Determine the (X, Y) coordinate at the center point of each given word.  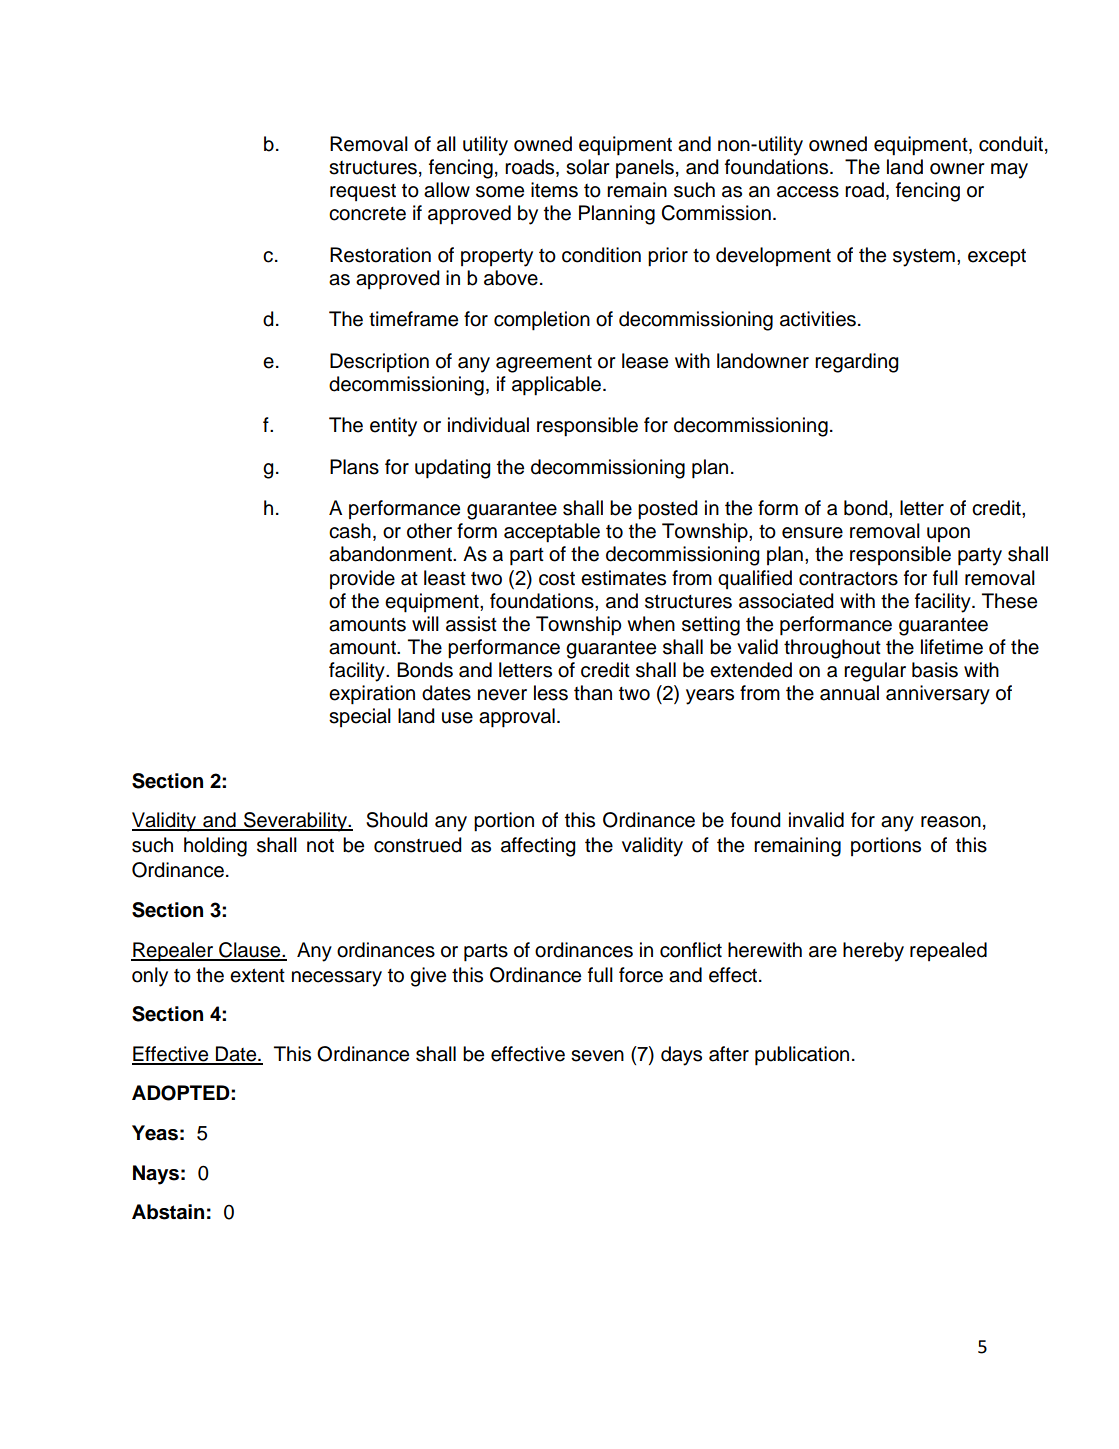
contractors (848, 579)
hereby (873, 952)
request (363, 192)
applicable (558, 386)
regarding (857, 363)
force (641, 975)
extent (257, 975)
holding (215, 847)
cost (557, 579)
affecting (538, 847)
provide (362, 579)
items (554, 190)
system (924, 257)
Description (379, 362)
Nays (156, 1175)
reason (951, 822)
